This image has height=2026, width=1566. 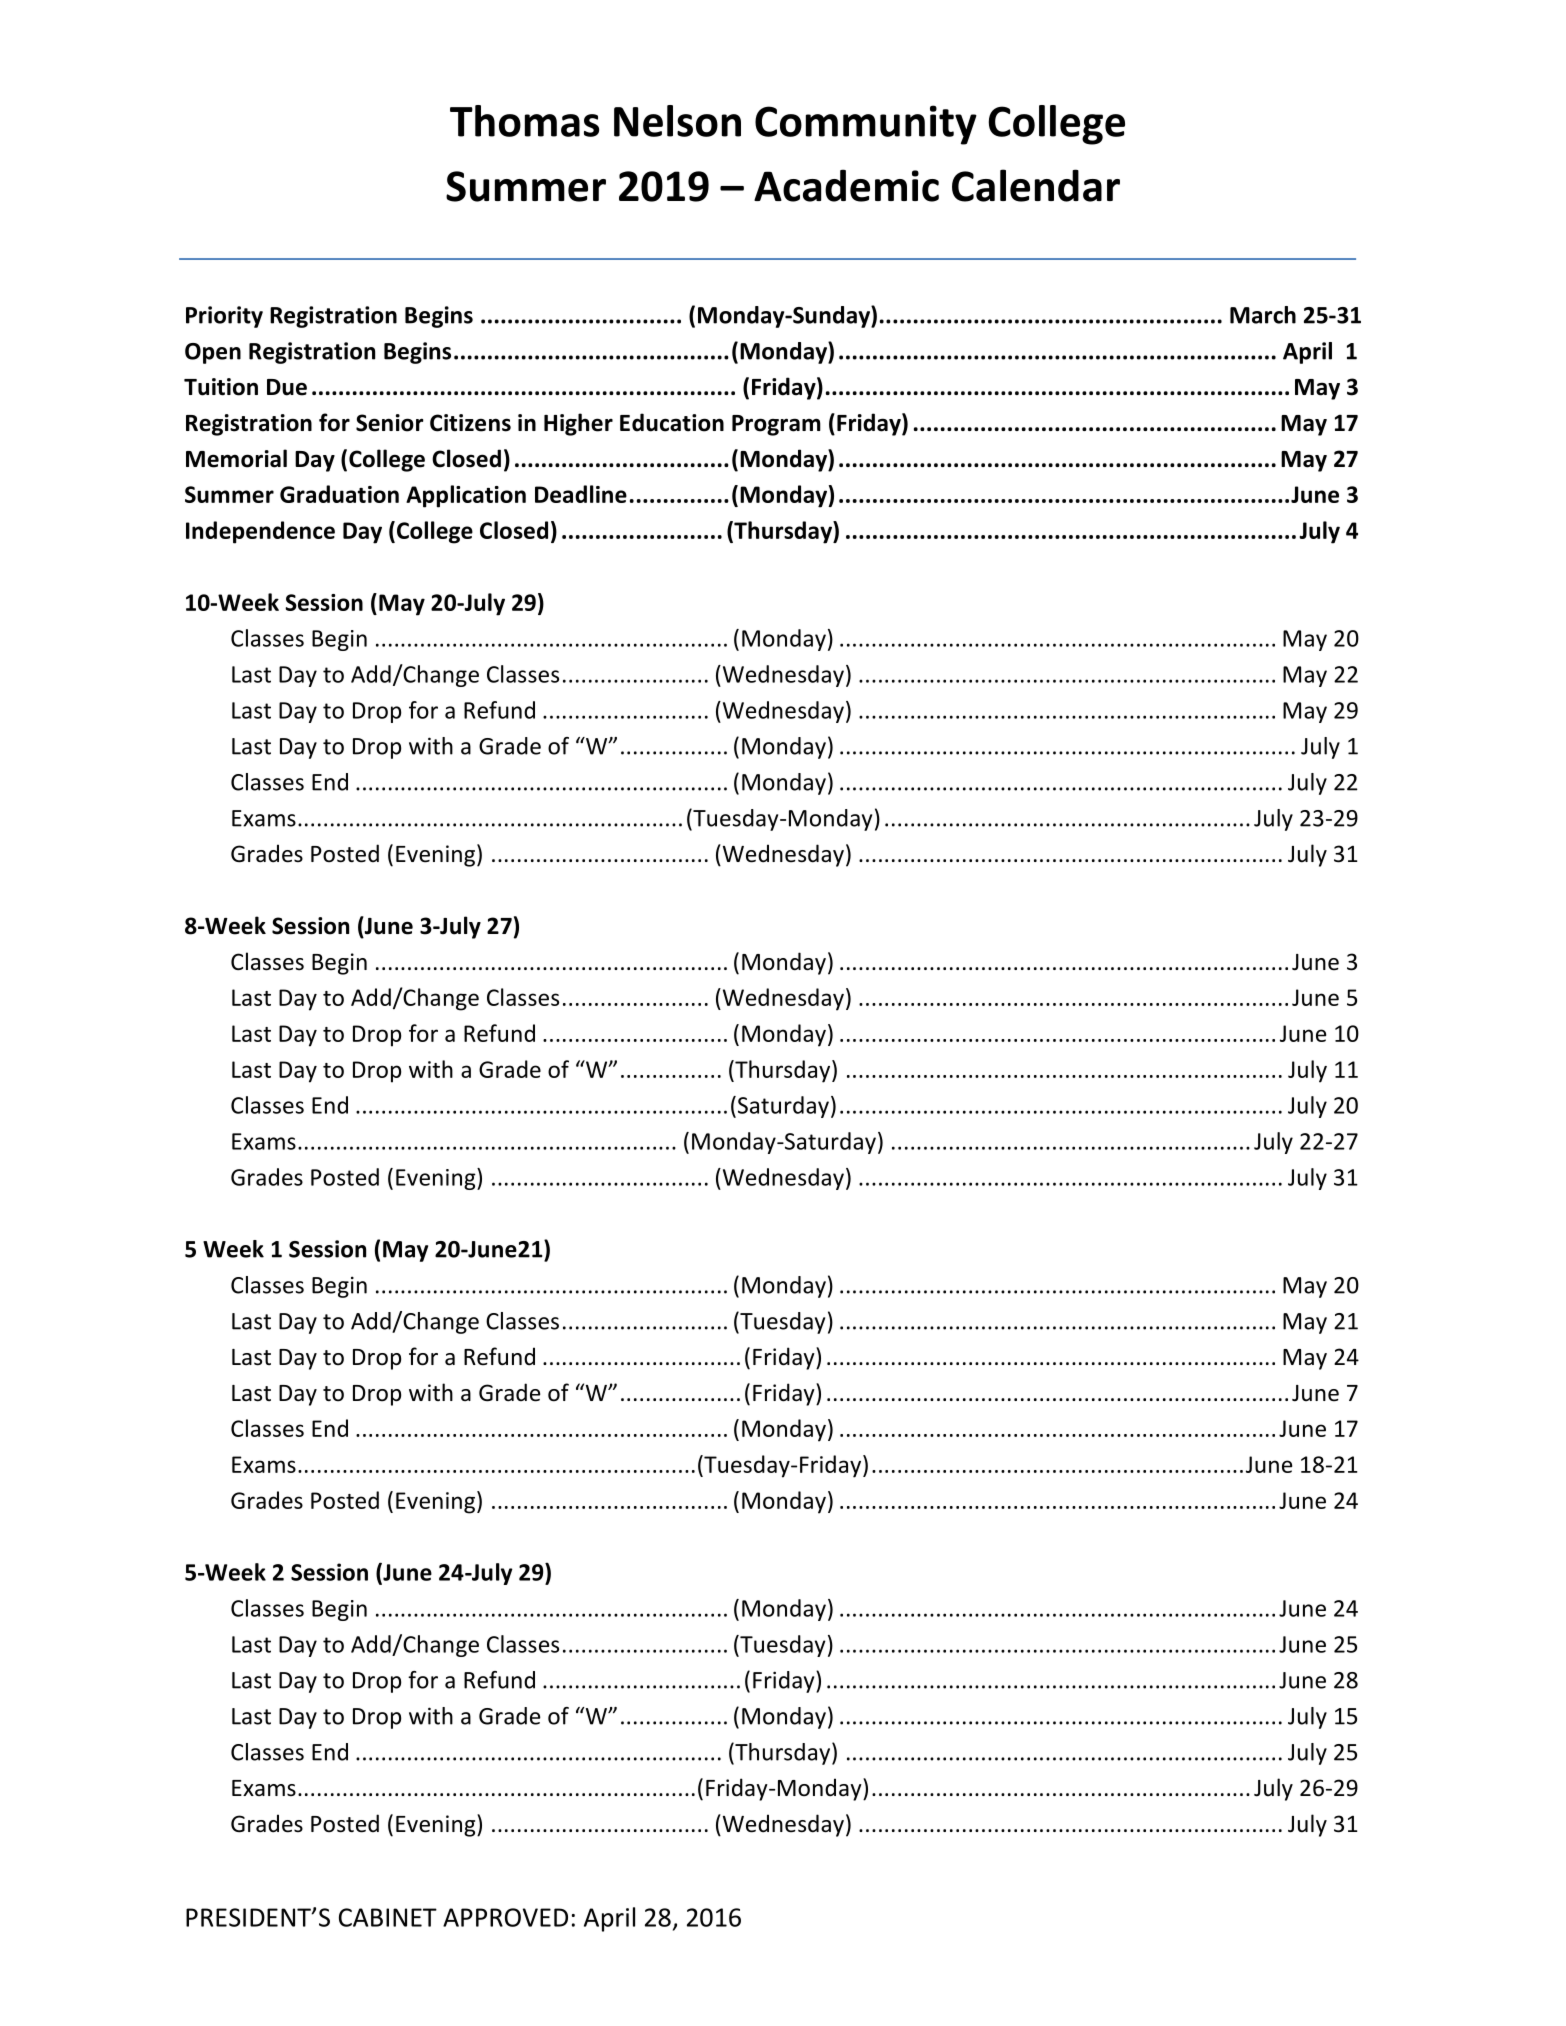 I want to click on APPROVED, so click(x=505, y=1917).
